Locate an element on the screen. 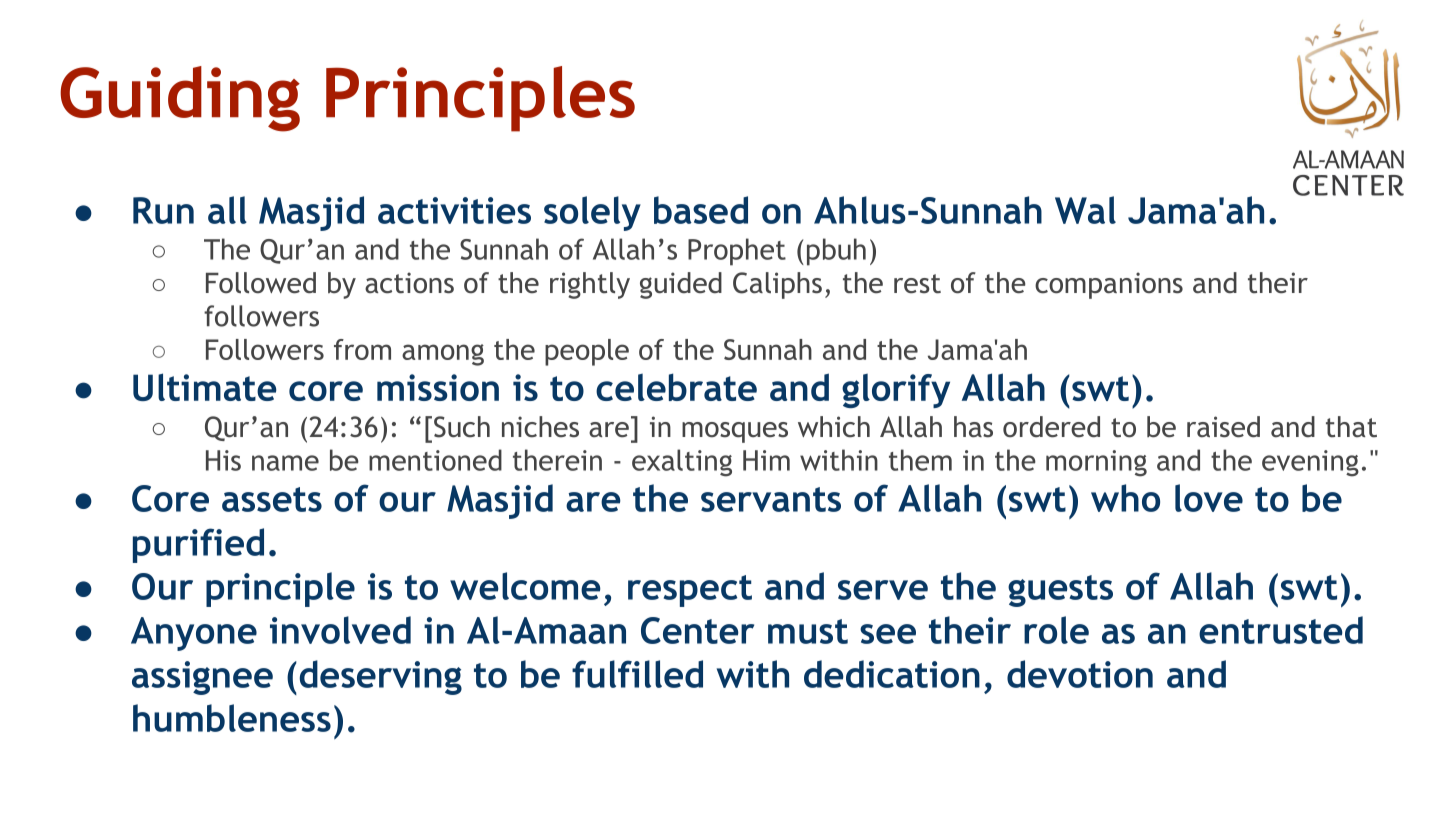 This screenshot has width=1456, height=819. love is located at coordinates (1209, 498).
